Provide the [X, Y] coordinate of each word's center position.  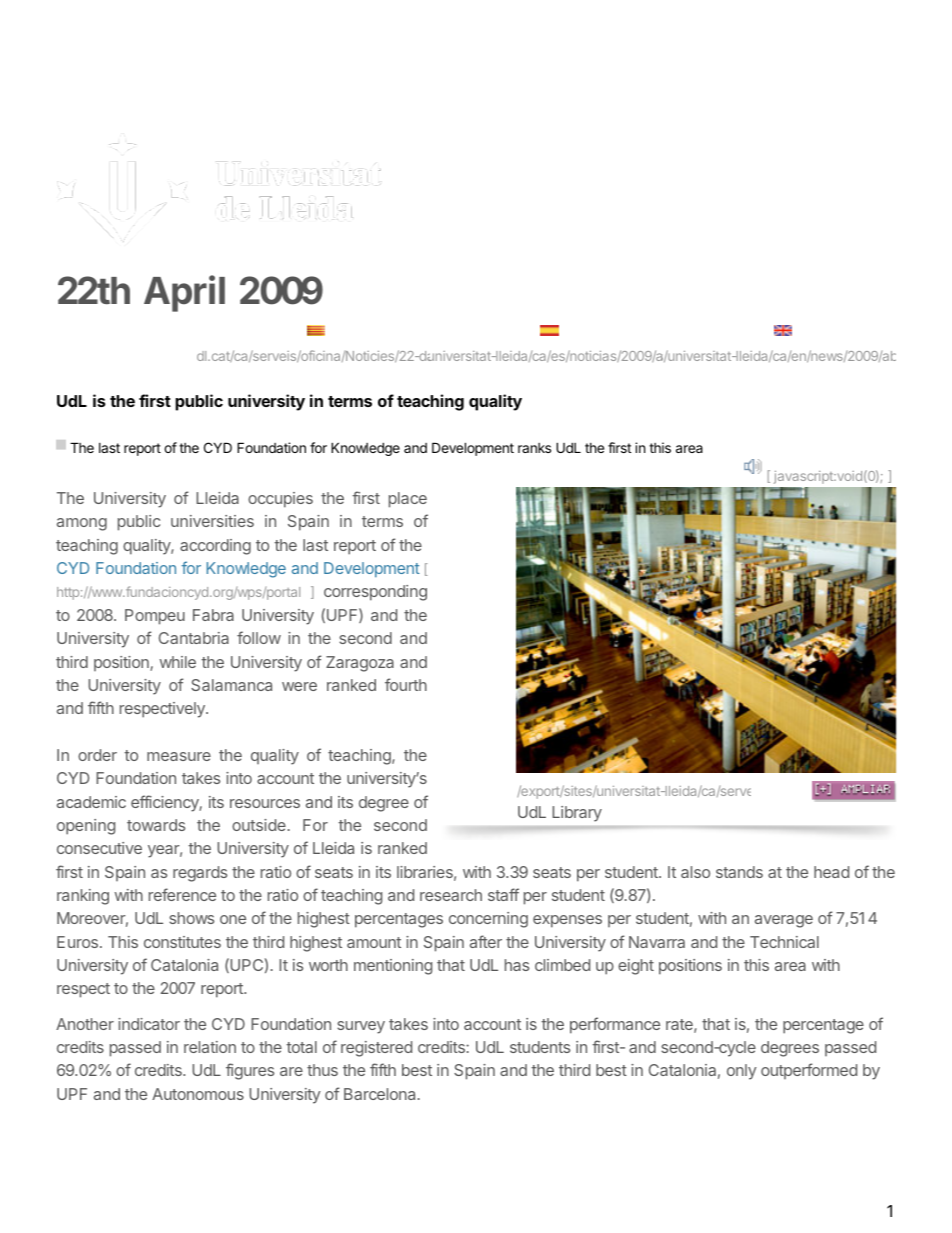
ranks [534, 448]
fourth [406, 684]
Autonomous [198, 1094]
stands [739, 872]
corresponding [375, 593]
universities [212, 521]
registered [376, 1049]
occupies [280, 500]
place [408, 500]
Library [577, 813]
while [178, 662]
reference [182, 894]
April [184, 293]
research [451, 895]
